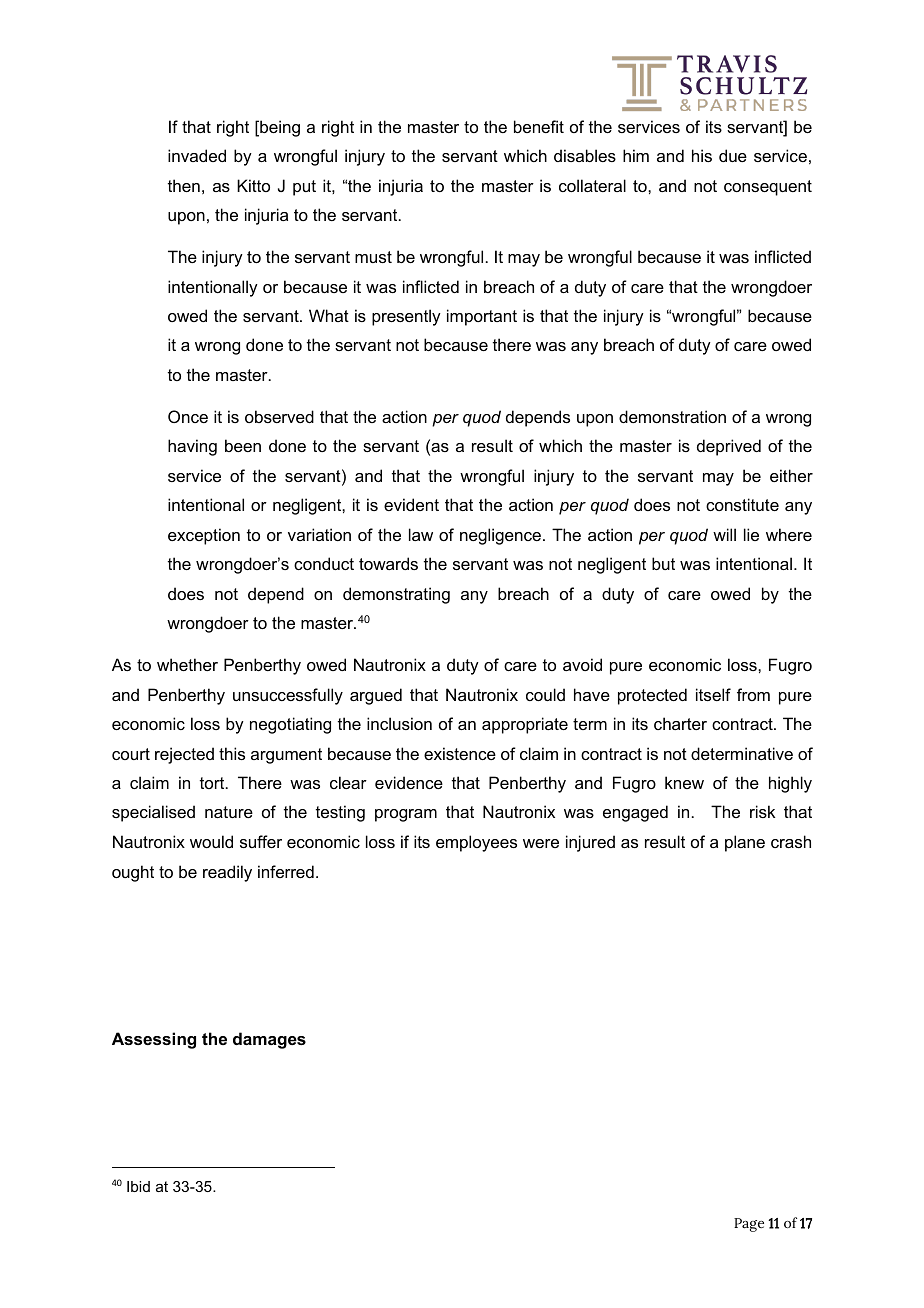  What do you see at coordinates (749, 1225) in the image?
I see `Page` at bounding box center [749, 1225].
